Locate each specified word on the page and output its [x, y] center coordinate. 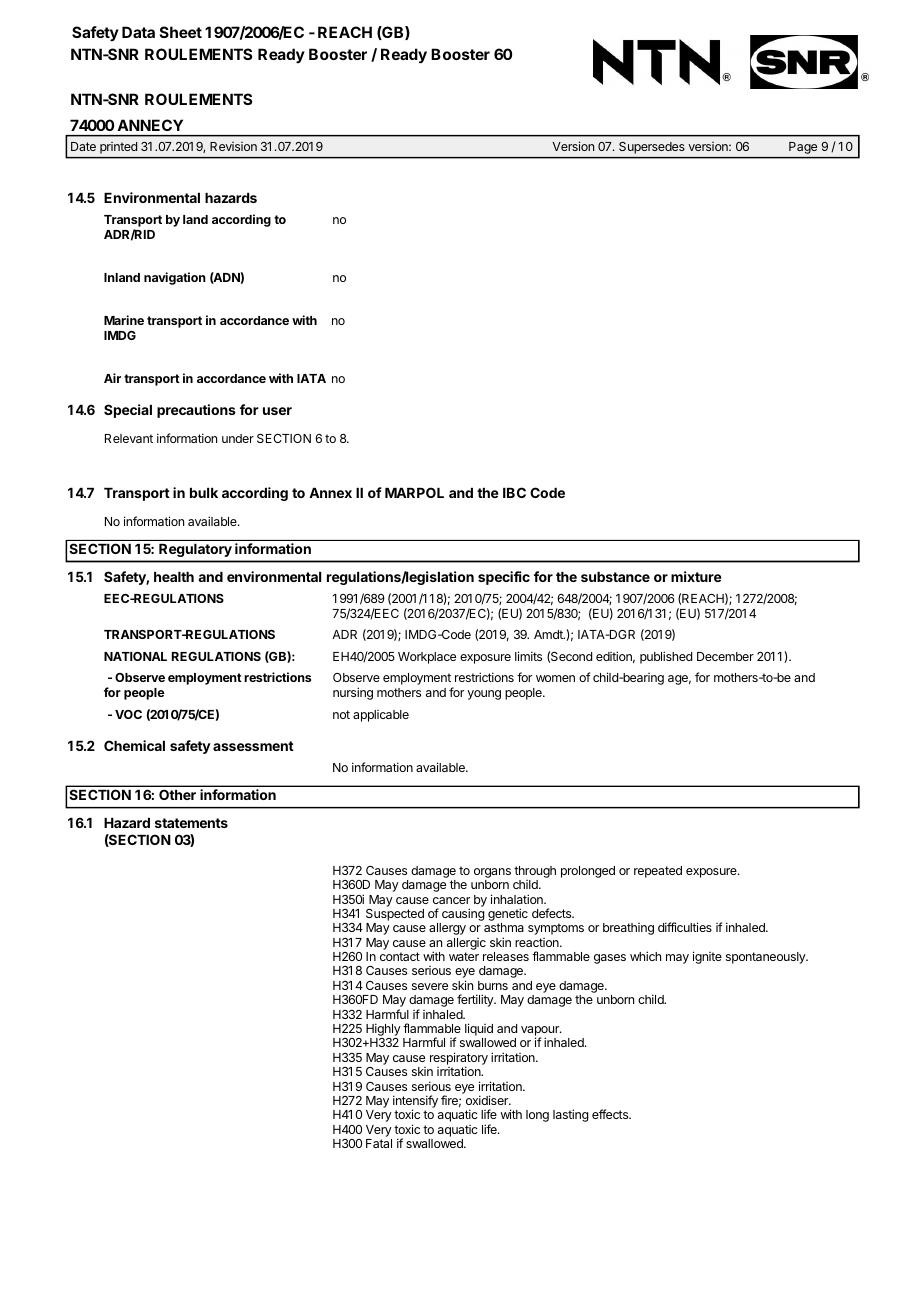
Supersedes [652, 148]
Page [803, 148]
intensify [415, 1103]
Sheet [181, 32]
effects [611, 1114]
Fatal [379, 1143]
